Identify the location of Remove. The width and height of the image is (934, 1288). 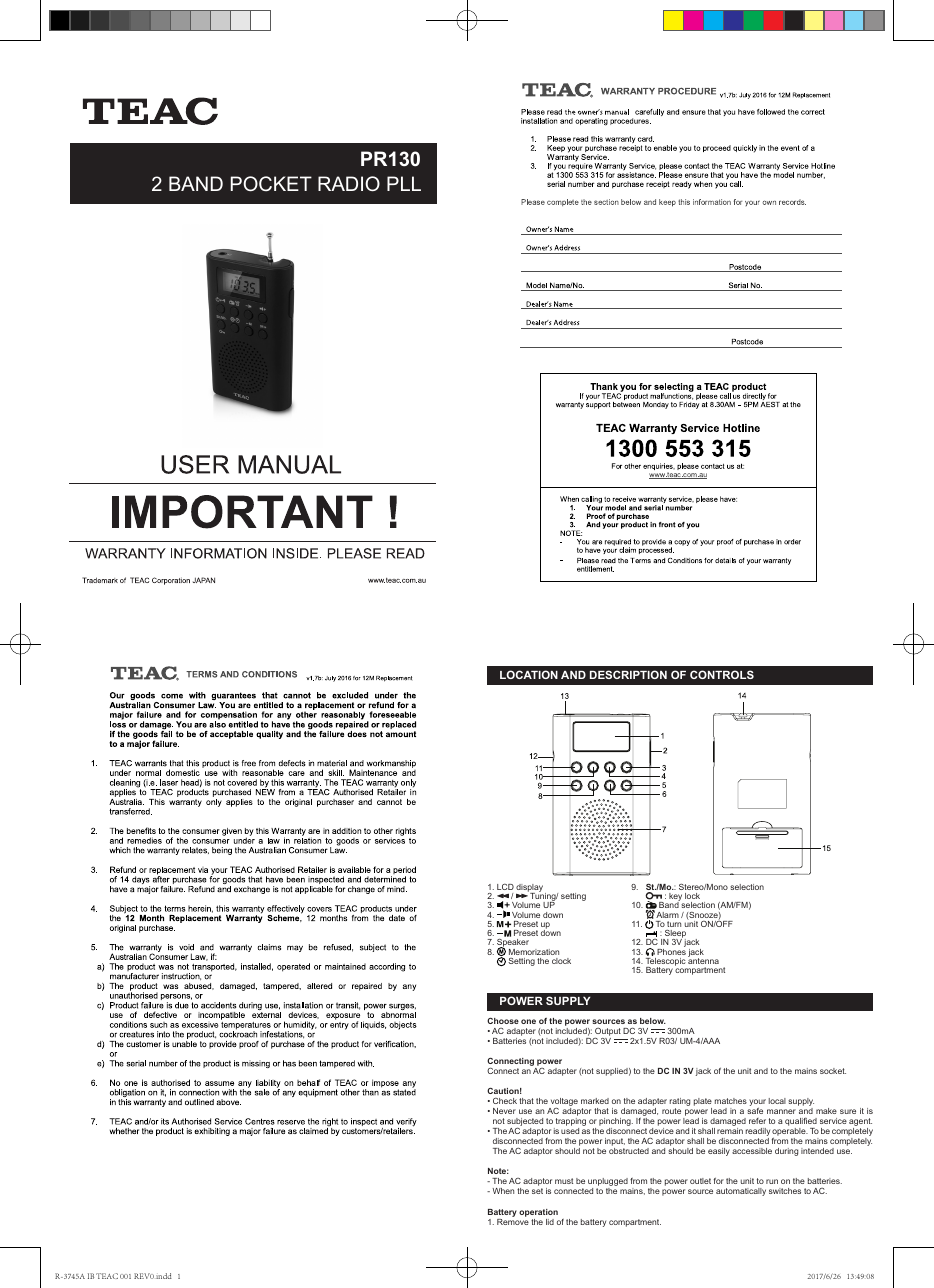
(513, 1220).
